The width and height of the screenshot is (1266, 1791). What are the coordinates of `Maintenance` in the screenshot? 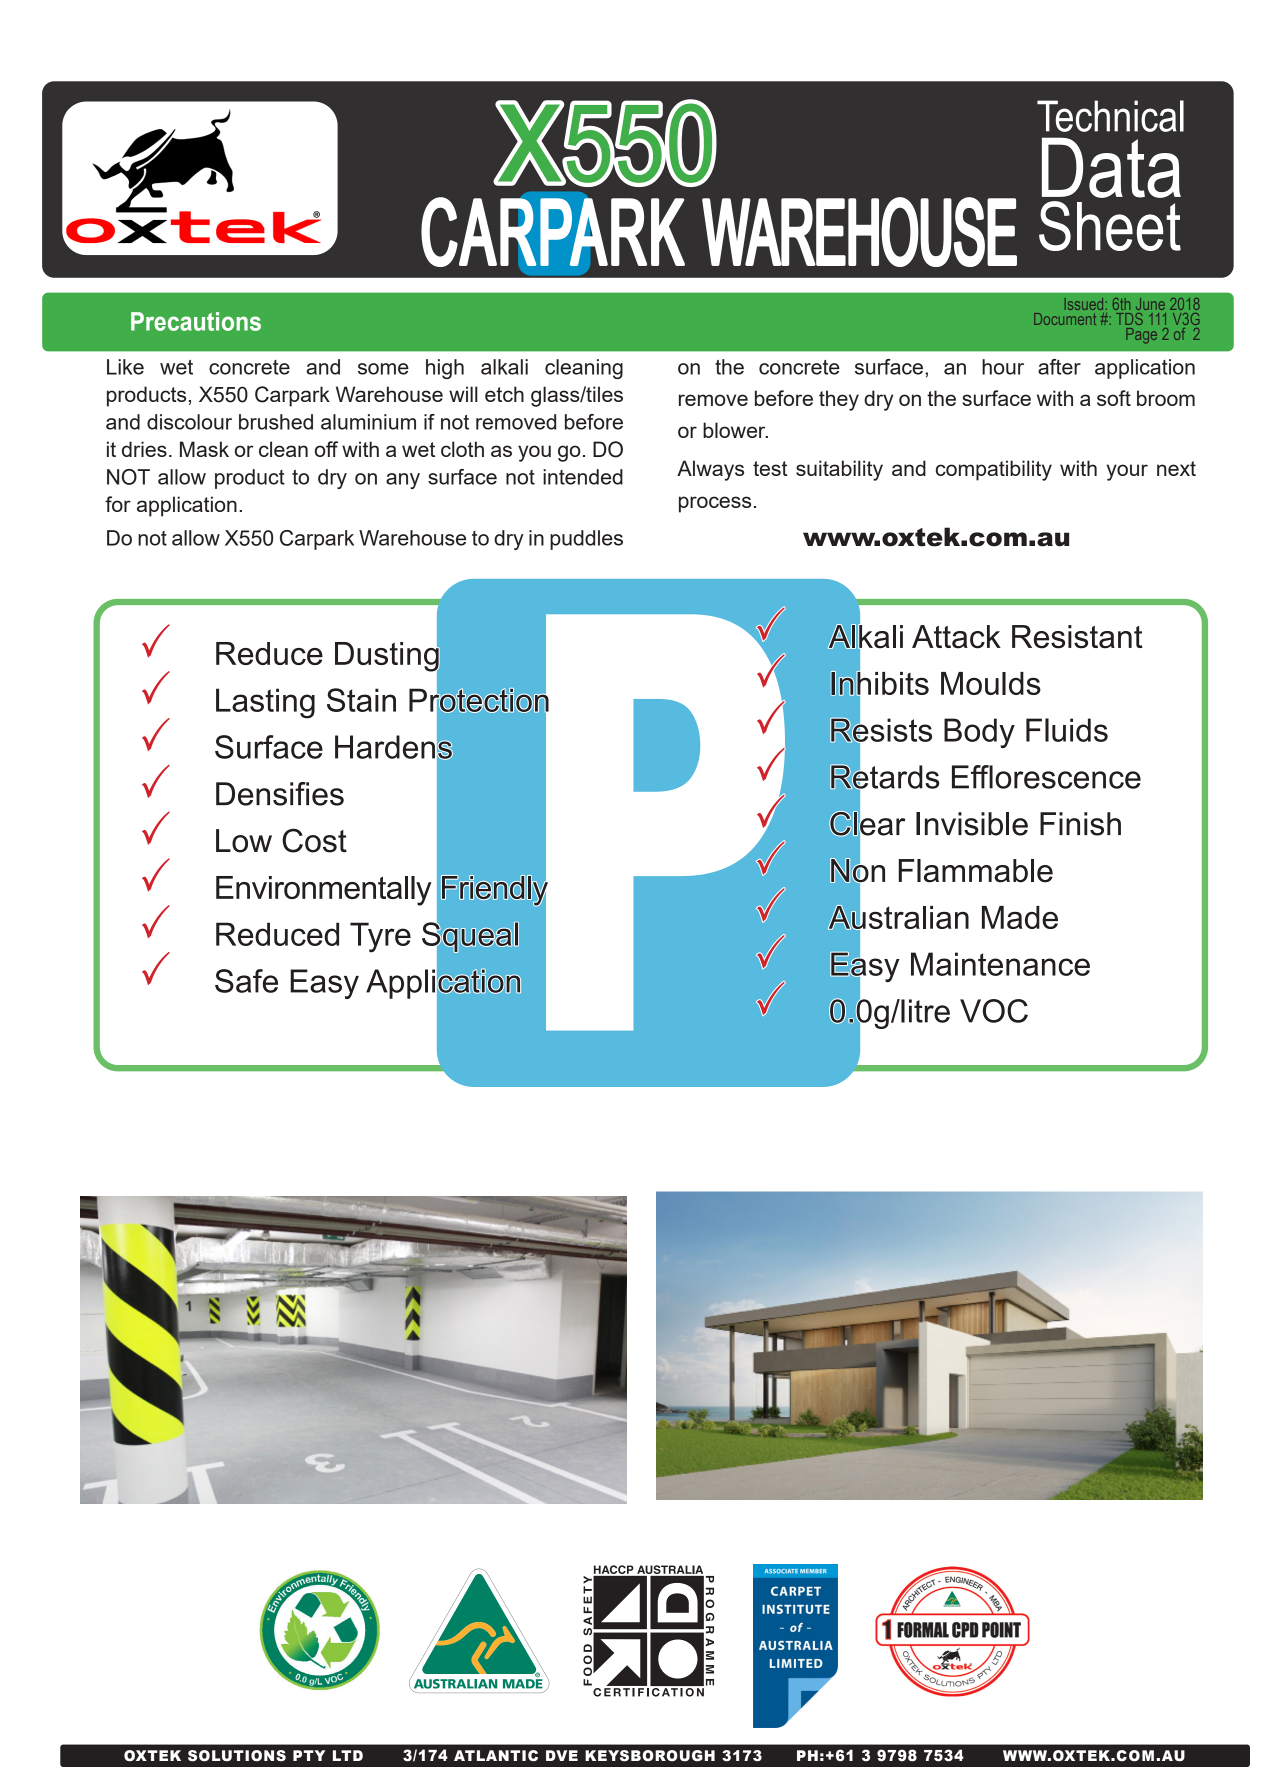 It's located at (1000, 964).
